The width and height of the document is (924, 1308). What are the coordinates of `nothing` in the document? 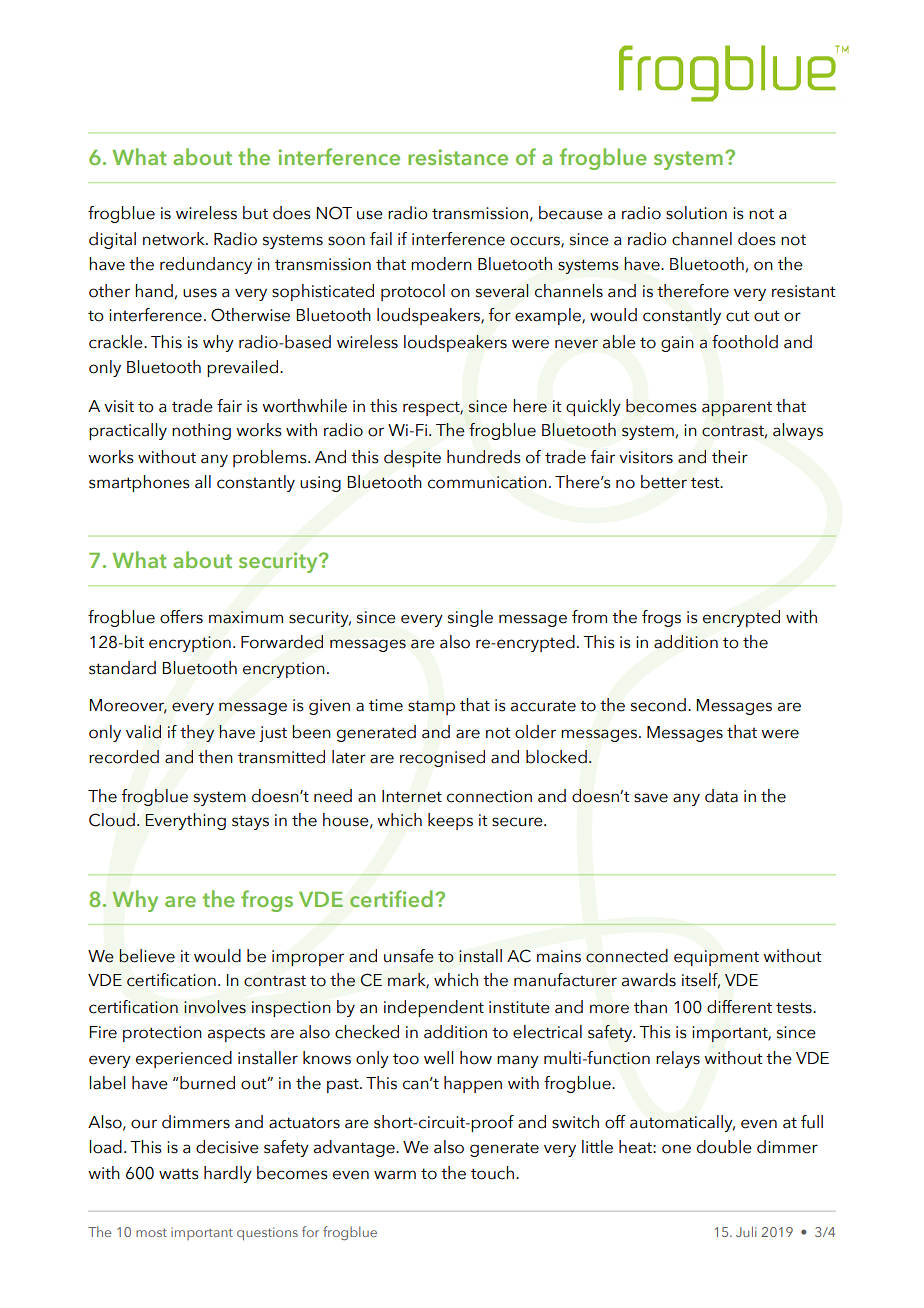 It's located at (201, 431).
